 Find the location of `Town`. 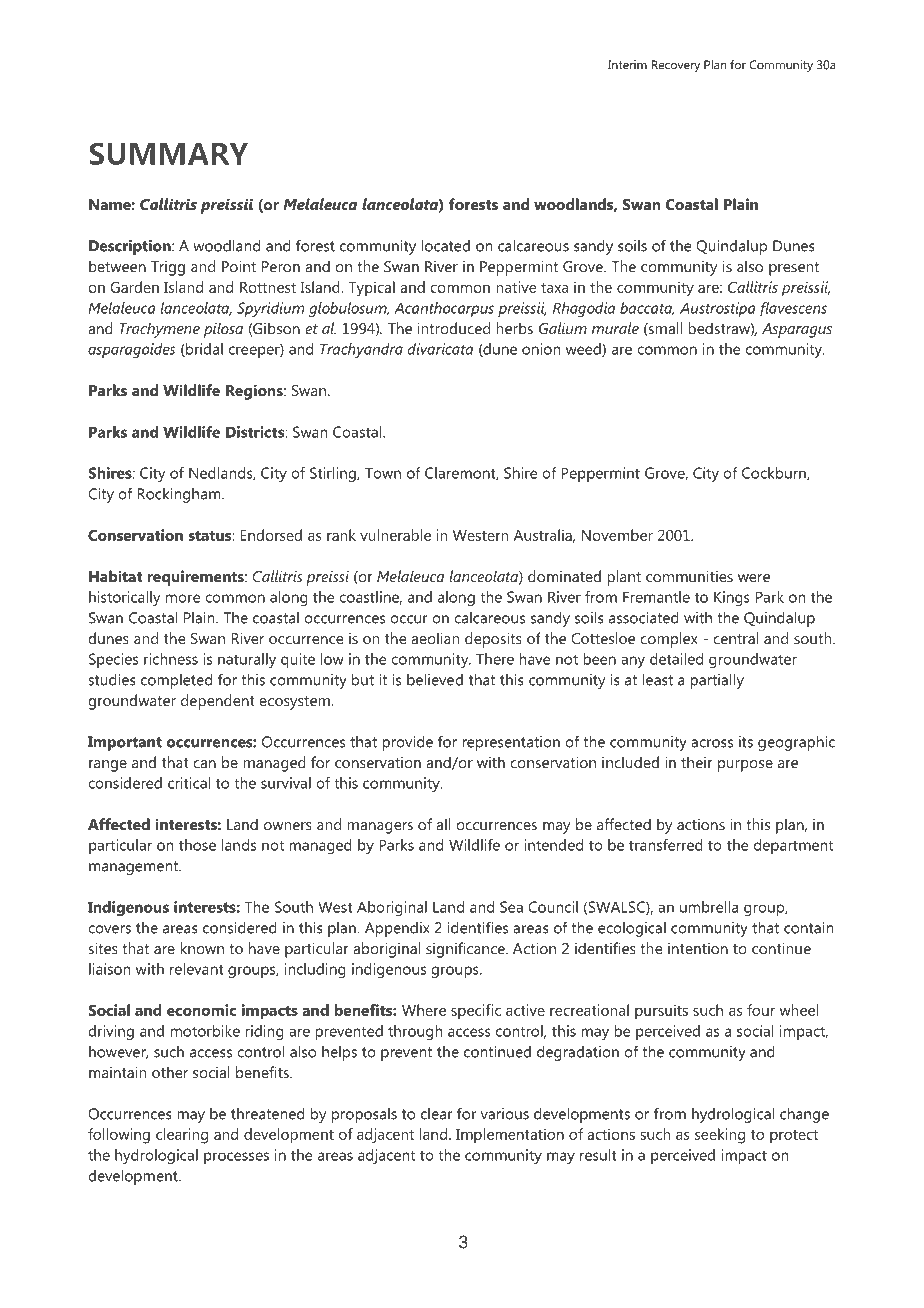

Town is located at coordinates (383, 473).
